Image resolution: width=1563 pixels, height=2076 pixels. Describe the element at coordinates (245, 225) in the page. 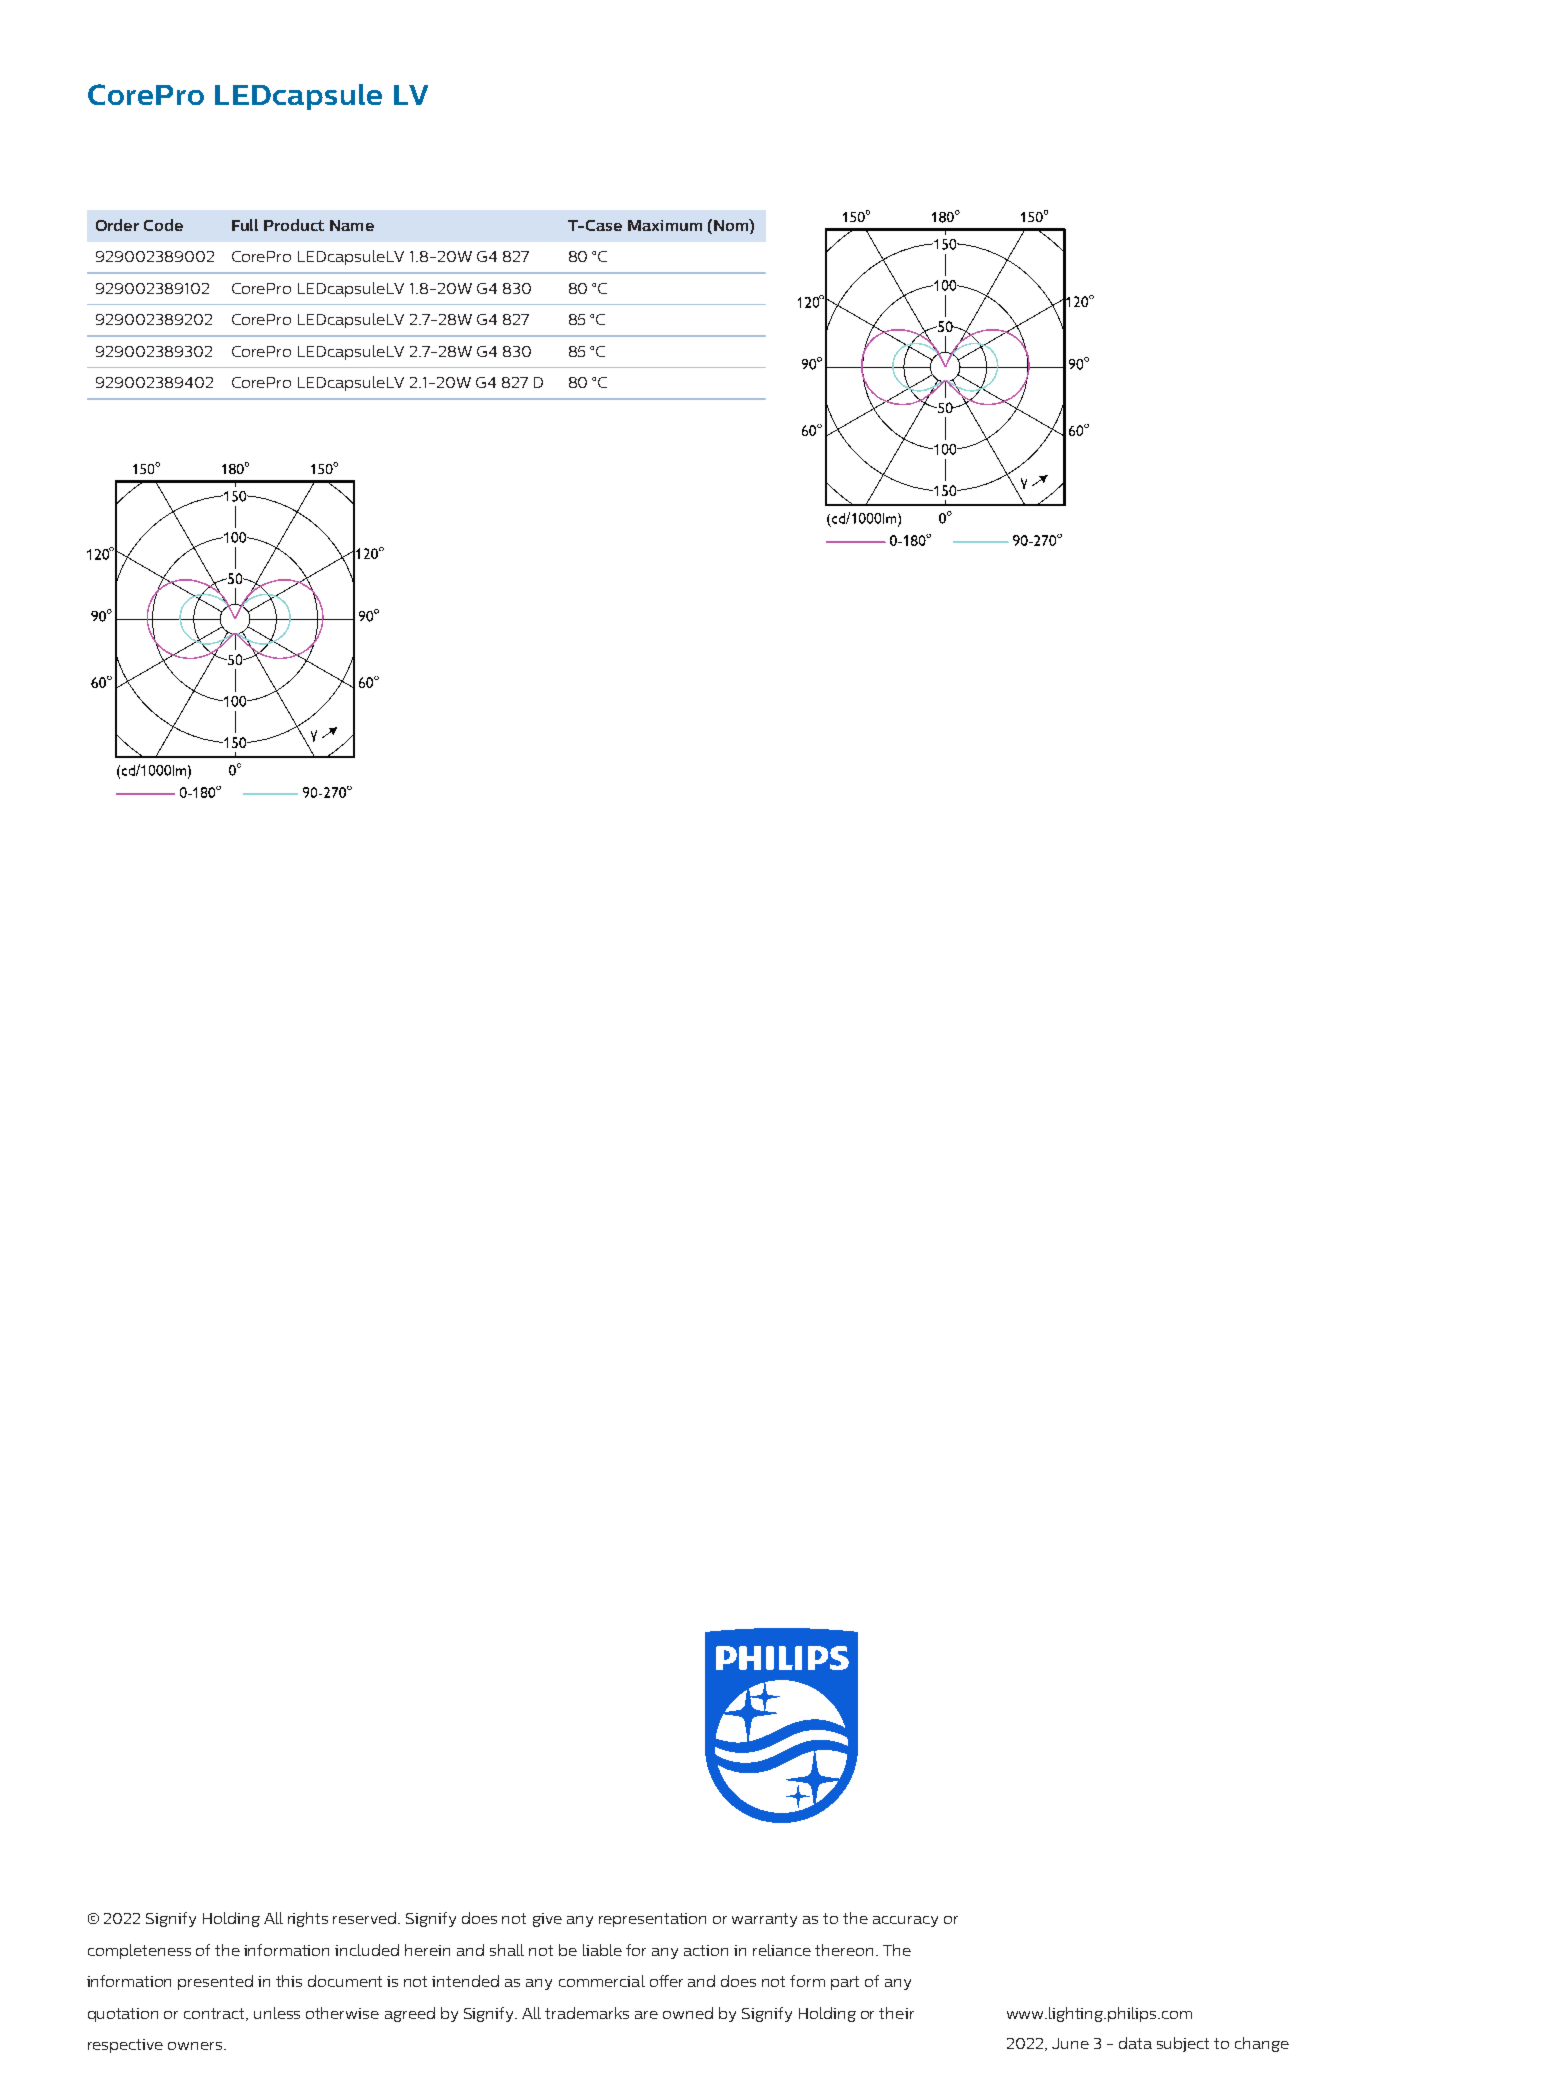

I see `Full` at that location.
